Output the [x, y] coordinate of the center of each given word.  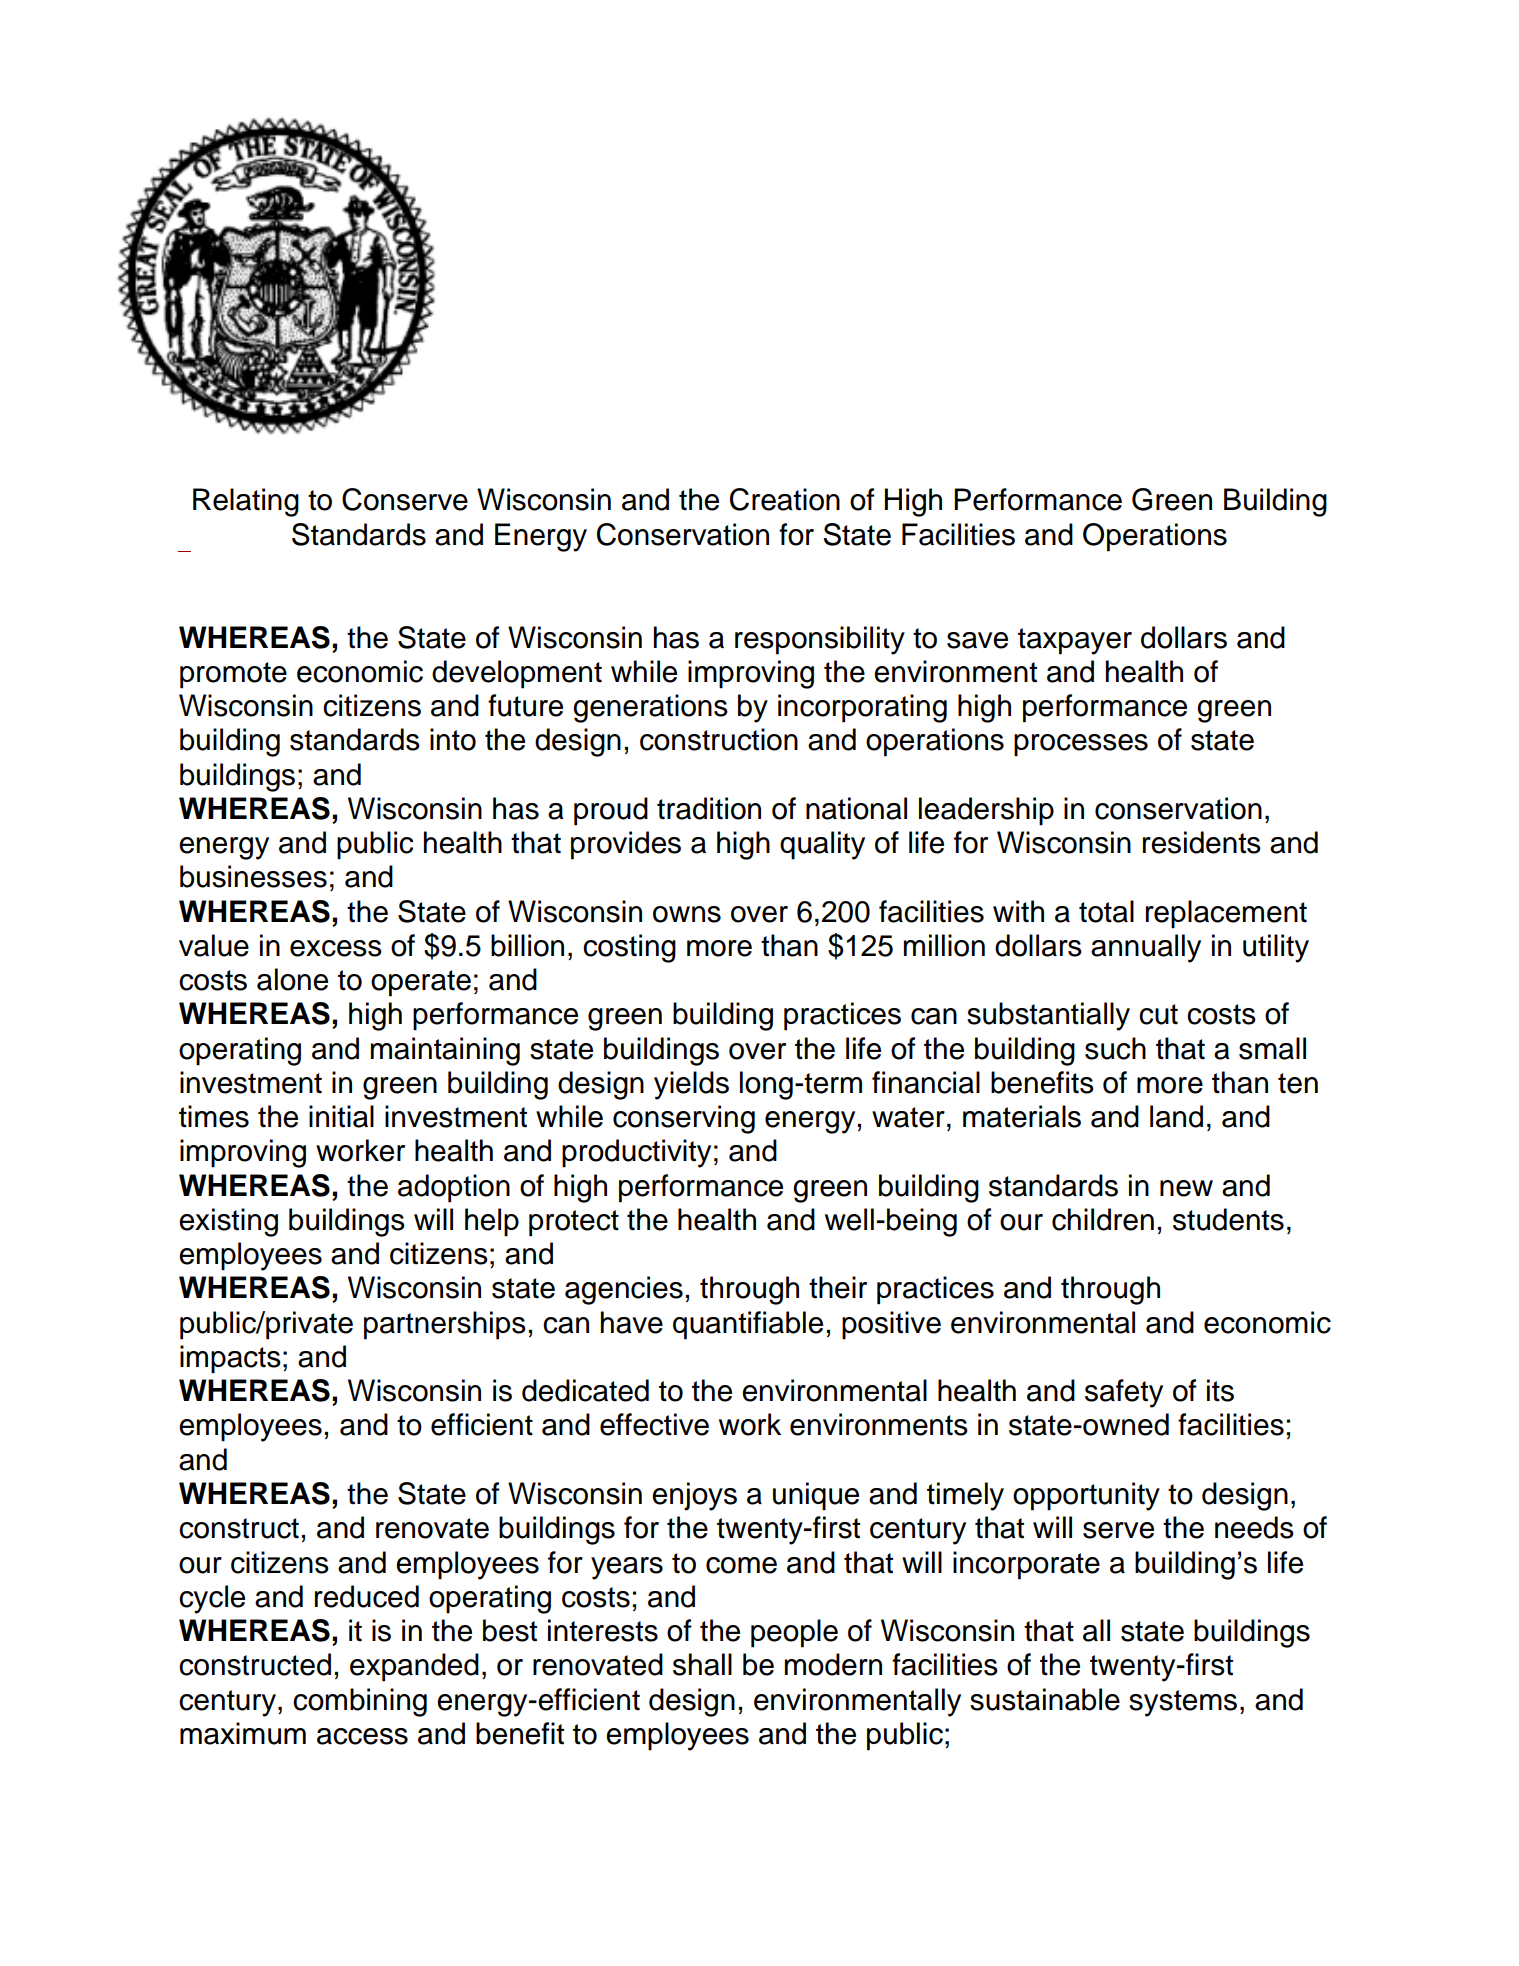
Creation [785, 499]
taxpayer [1075, 641]
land [1176, 1116]
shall [702, 1664]
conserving [684, 1119]
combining [360, 1702]
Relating [246, 502]
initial [341, 1116]
